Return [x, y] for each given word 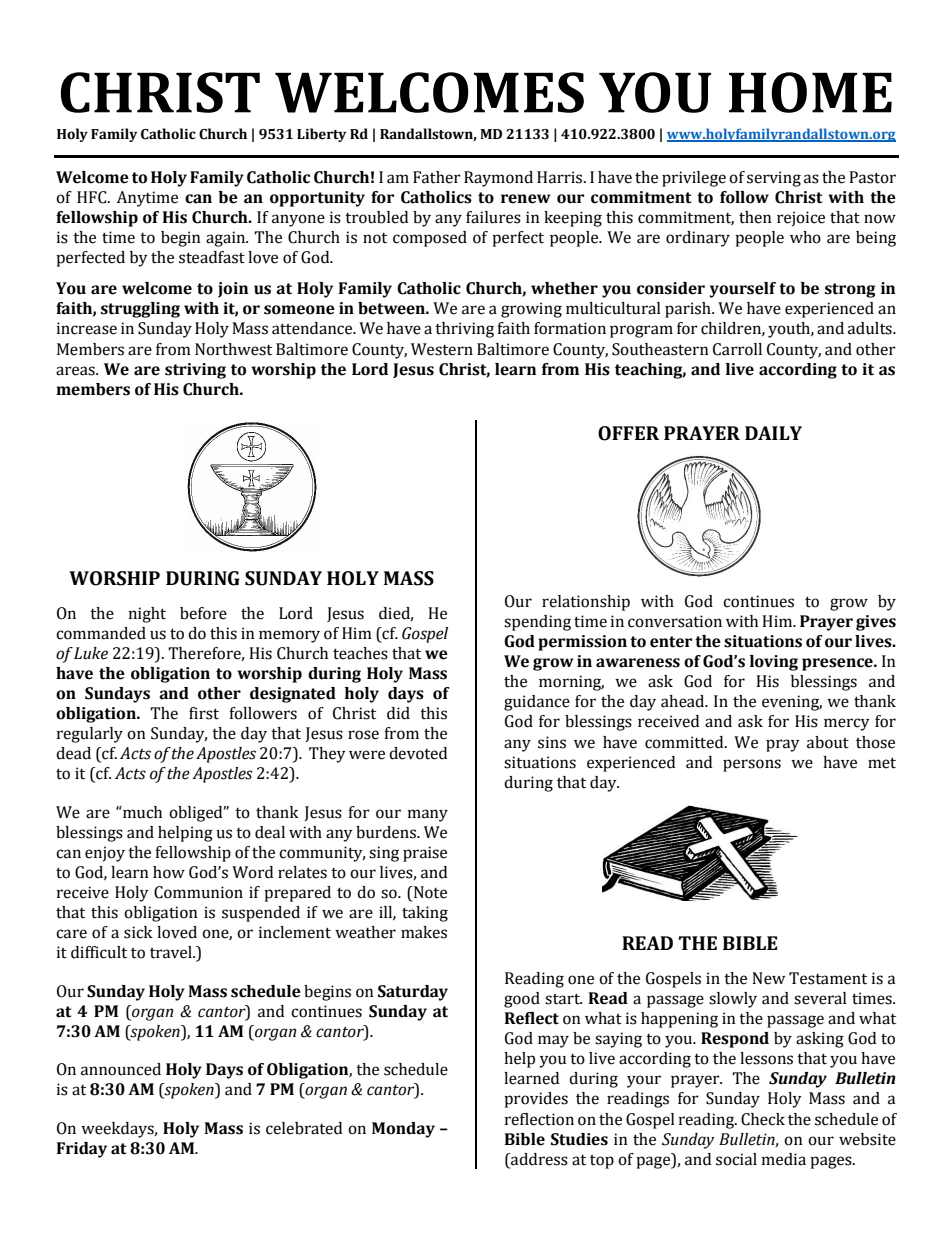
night [147, 615]
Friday [82, 1150]
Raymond [498, 179]
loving [774, 663]
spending [537, 623]
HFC [93, 197]
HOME [810, 92]
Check [763, 1119]
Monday [403, 1130]
